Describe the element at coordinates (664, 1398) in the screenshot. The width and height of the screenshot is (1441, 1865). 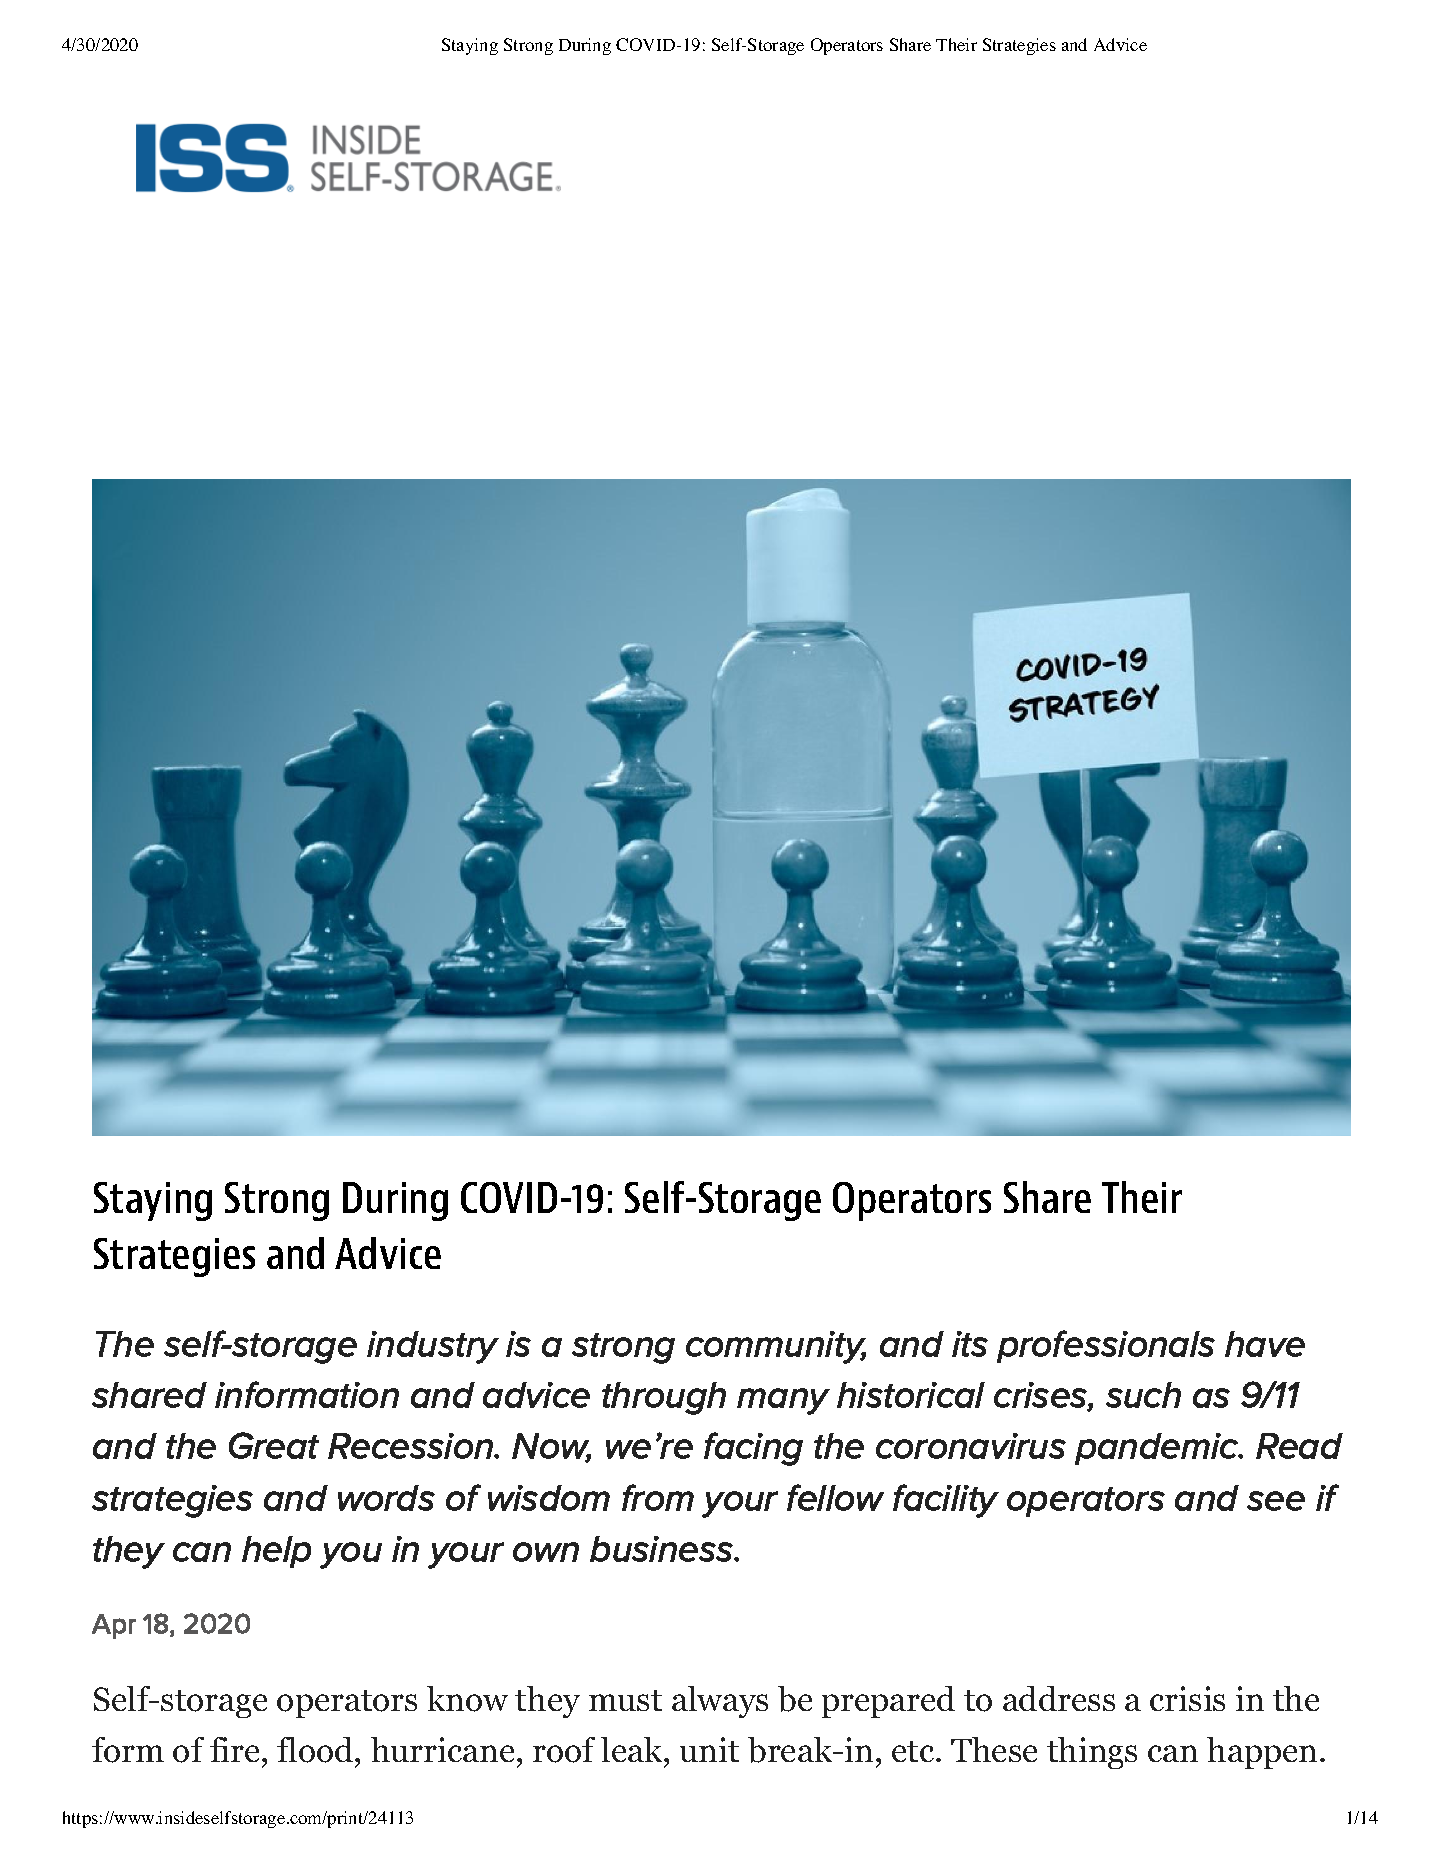
I see `through` at that location.
